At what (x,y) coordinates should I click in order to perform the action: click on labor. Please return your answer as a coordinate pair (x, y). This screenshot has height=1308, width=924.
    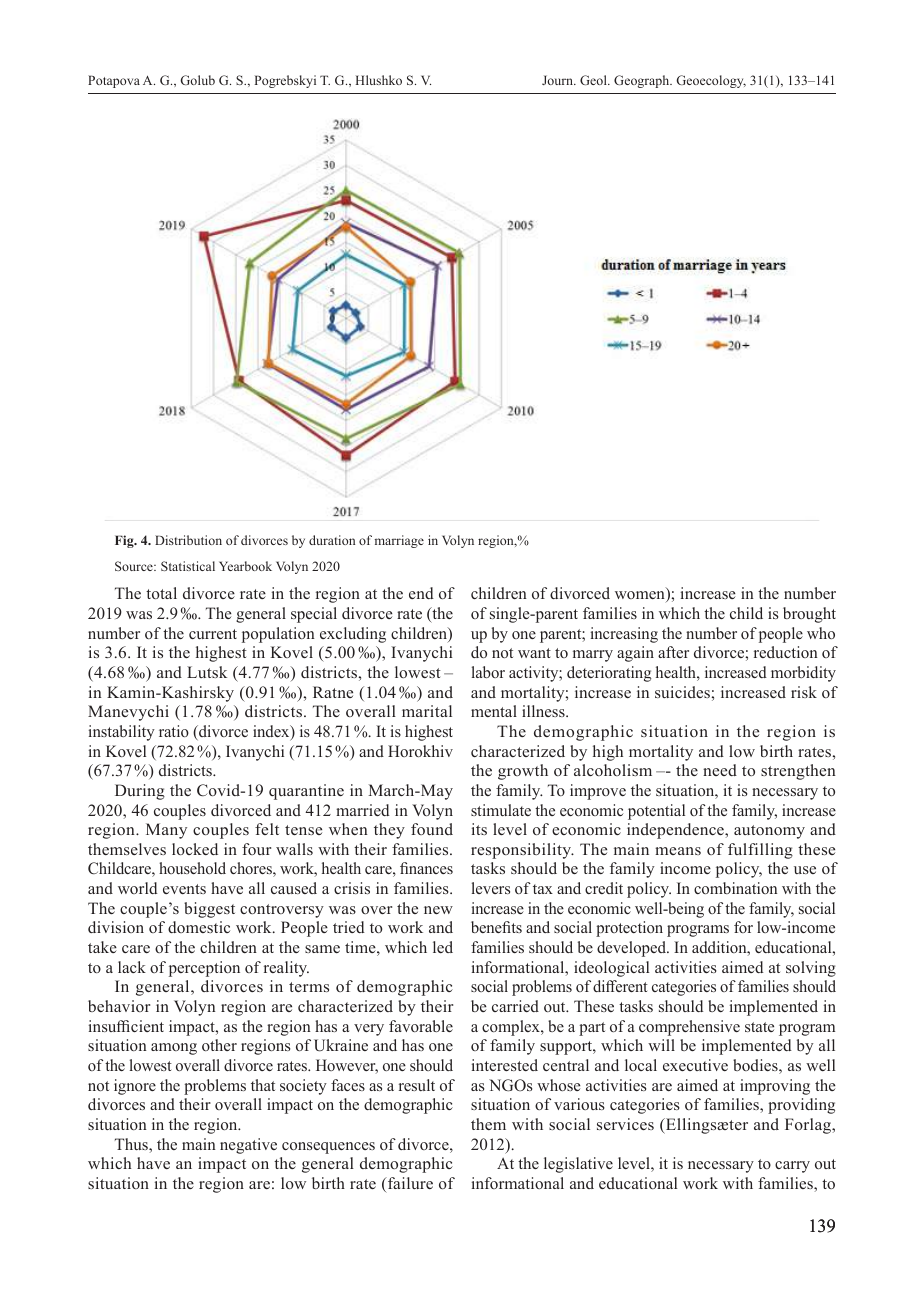
    Looking at the image, I should click on (488, 672).
